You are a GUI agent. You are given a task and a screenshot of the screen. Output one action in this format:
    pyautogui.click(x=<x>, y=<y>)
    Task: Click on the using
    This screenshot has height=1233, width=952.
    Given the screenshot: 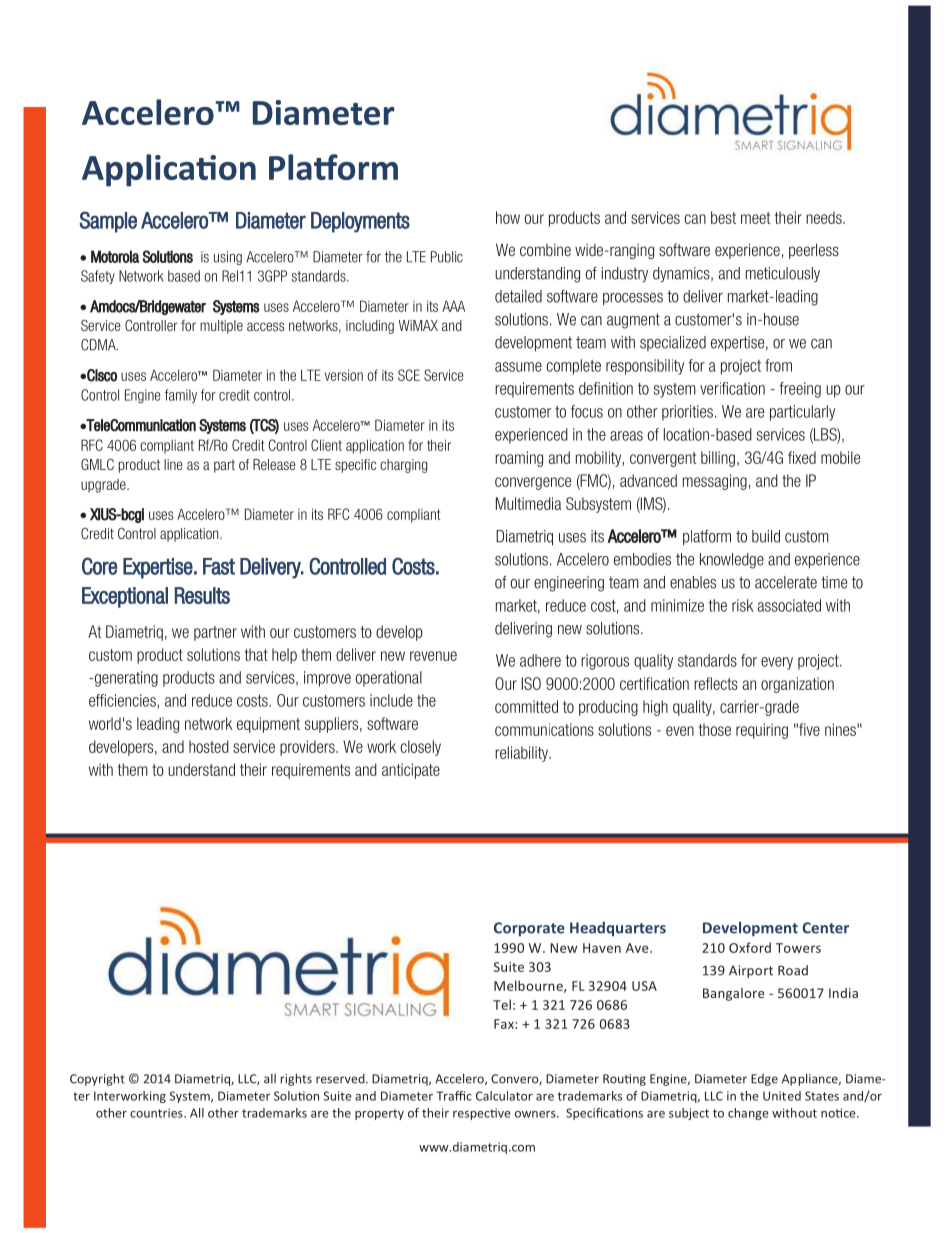 What is the action you would take?
    pyautogui.click(x=228, y=258)
